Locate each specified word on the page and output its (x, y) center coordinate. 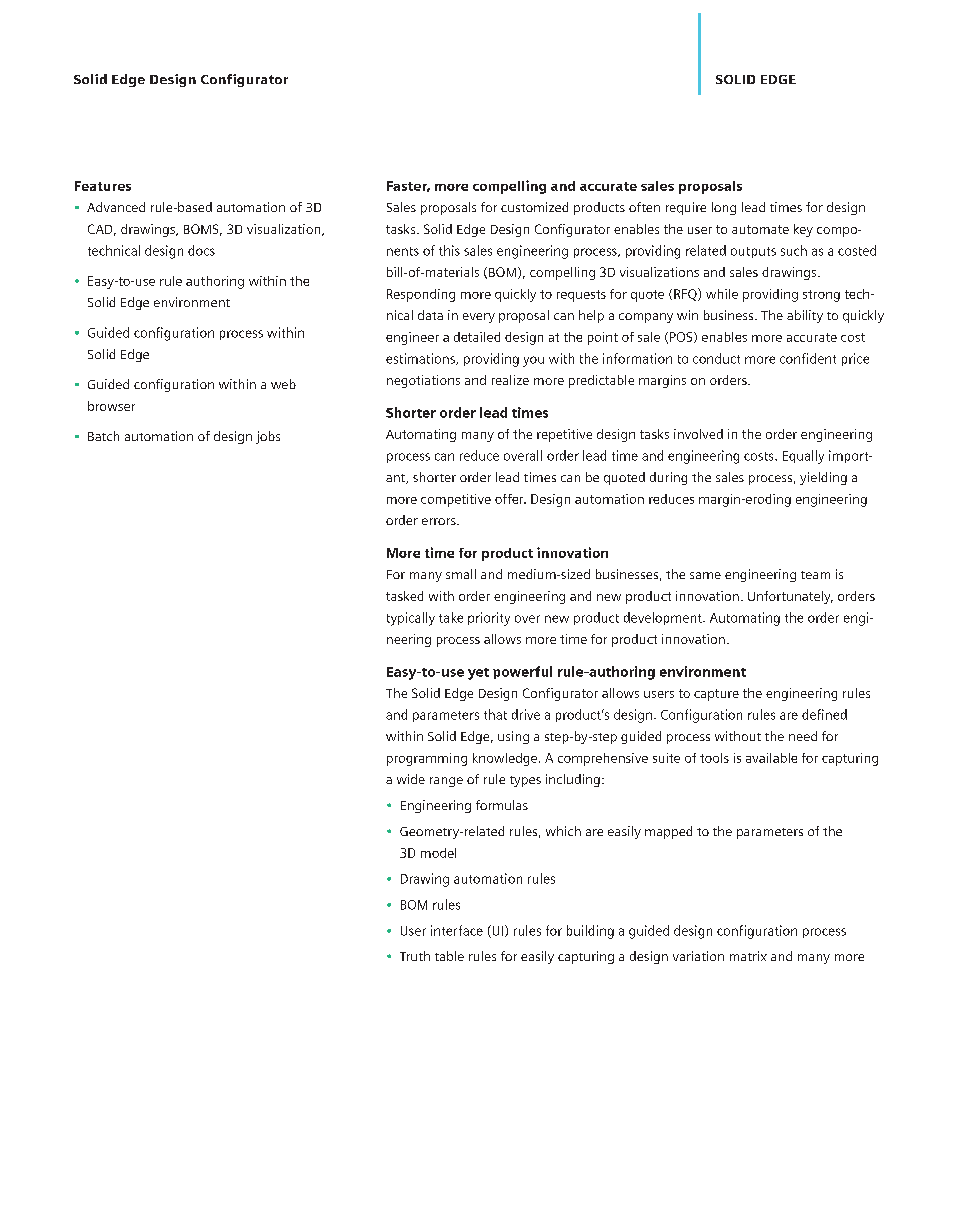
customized (534, 207)
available (771, 758)
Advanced (116, 207)
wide (411, 779)
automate (760, 229)
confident (808, 358)
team (815, 575)
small (461, 574)
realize (510, 380)
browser (111, 406)
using (513, 737)
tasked (404, 596)
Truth (415, 956)
